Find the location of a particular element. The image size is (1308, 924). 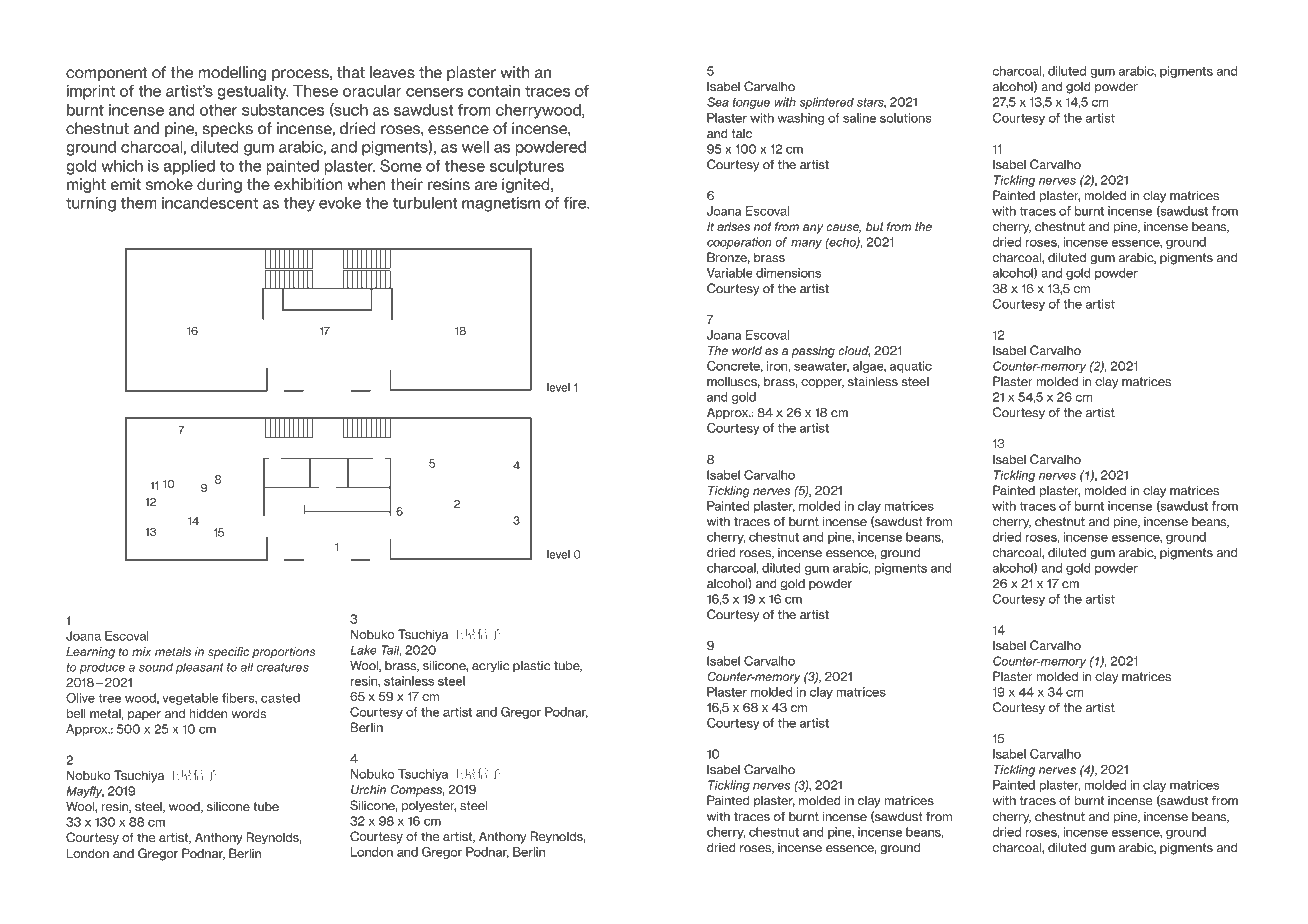

aquatic is located at coordinates (911, 367).
